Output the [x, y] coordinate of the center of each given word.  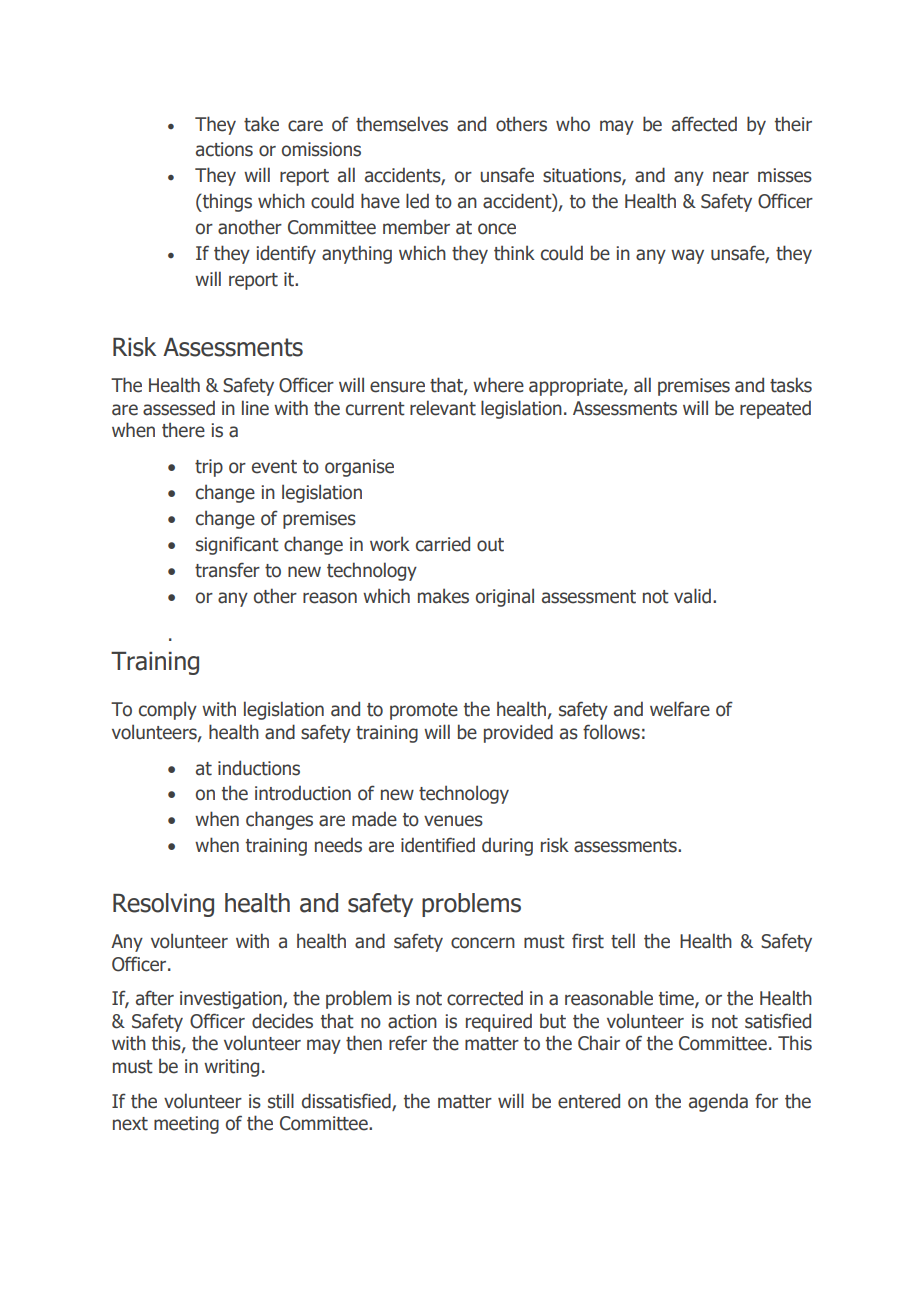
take [261, 124]
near [731, 177]
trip [209, 468]
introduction [303, 793]
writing [231, 1068]
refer [408, 1043]
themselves [402, 124]
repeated [775, 409]
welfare [680, 709]
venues [453, 821]
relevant [443, 408]
